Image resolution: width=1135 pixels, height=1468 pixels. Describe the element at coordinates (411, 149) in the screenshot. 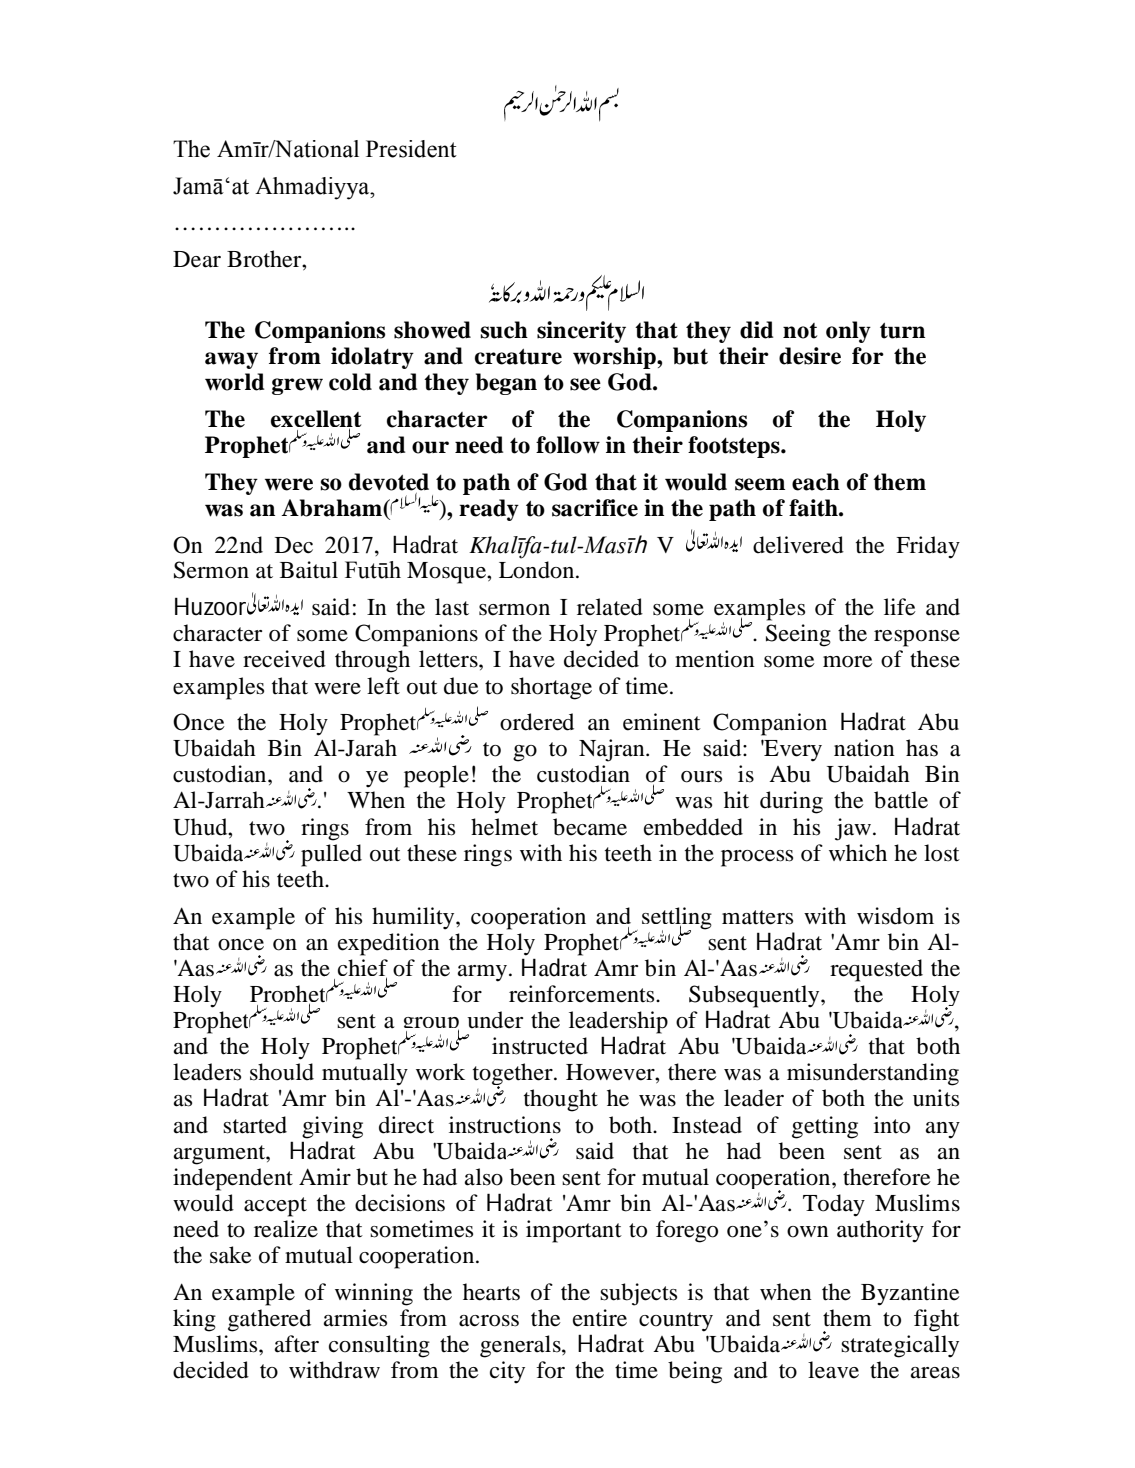

I see `President` at that location.
